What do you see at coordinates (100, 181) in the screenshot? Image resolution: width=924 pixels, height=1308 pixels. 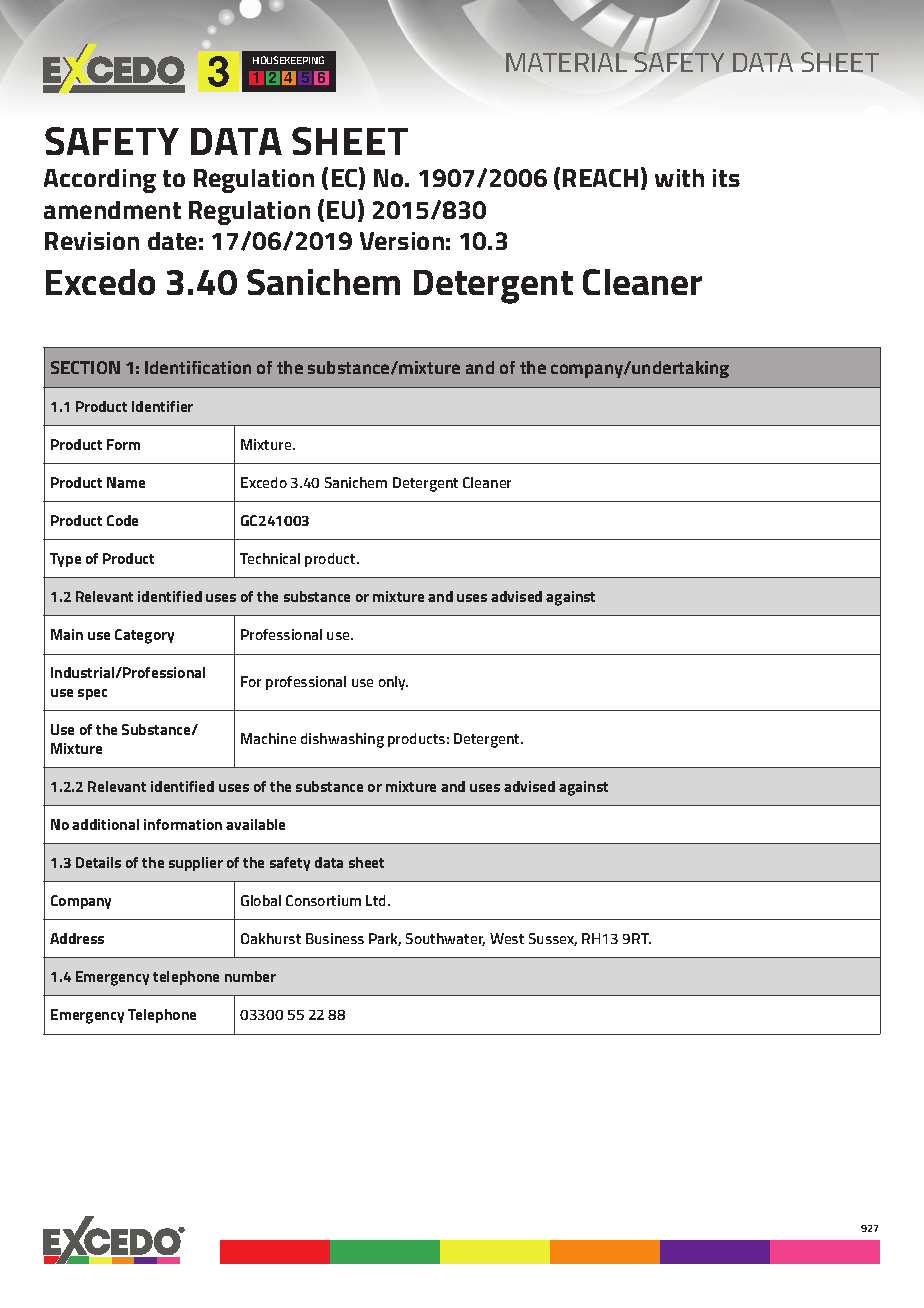 I see `According` at bounding box center [100, 181].
